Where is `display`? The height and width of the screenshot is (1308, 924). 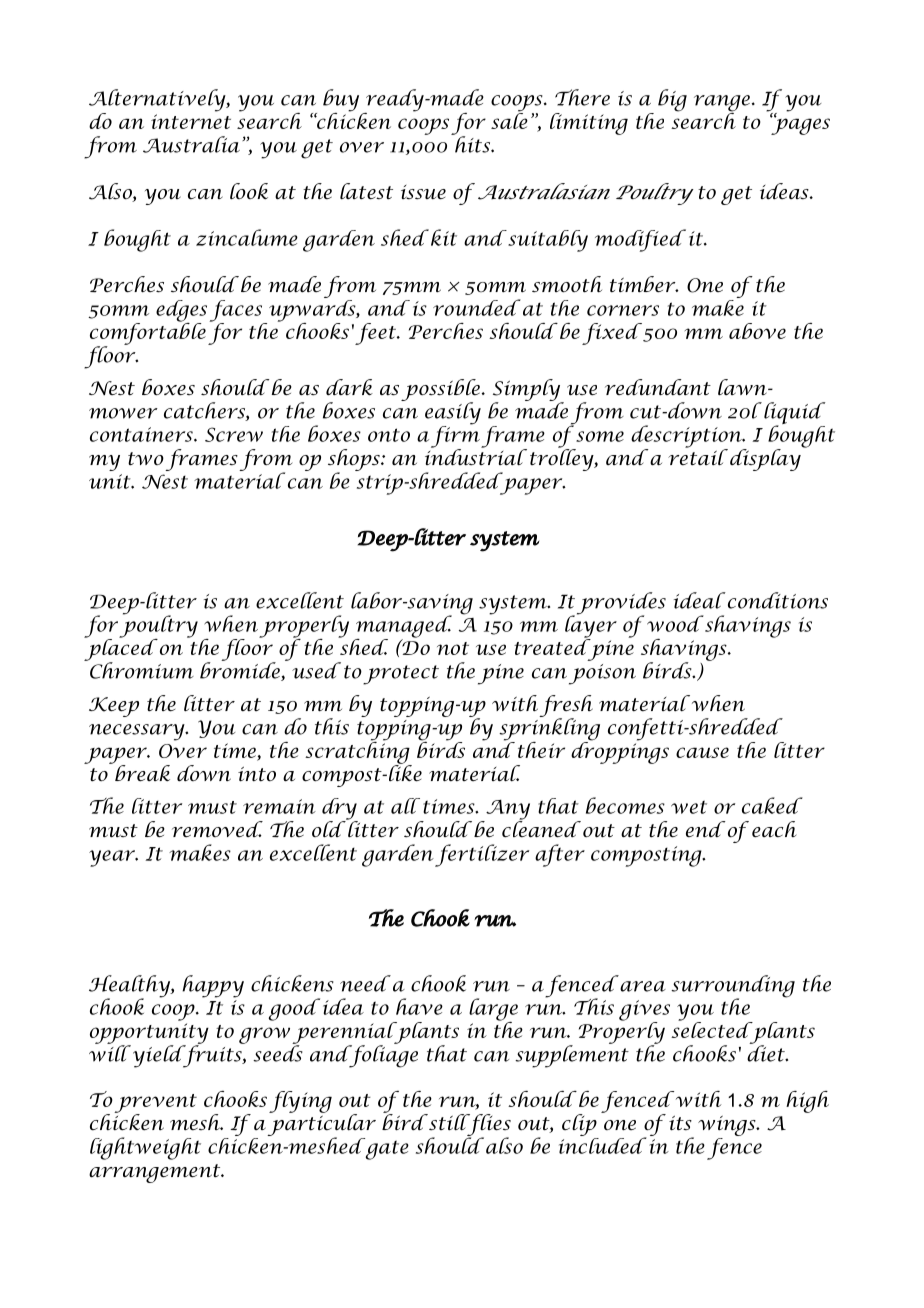
display is located at coordinates (765, 460).
